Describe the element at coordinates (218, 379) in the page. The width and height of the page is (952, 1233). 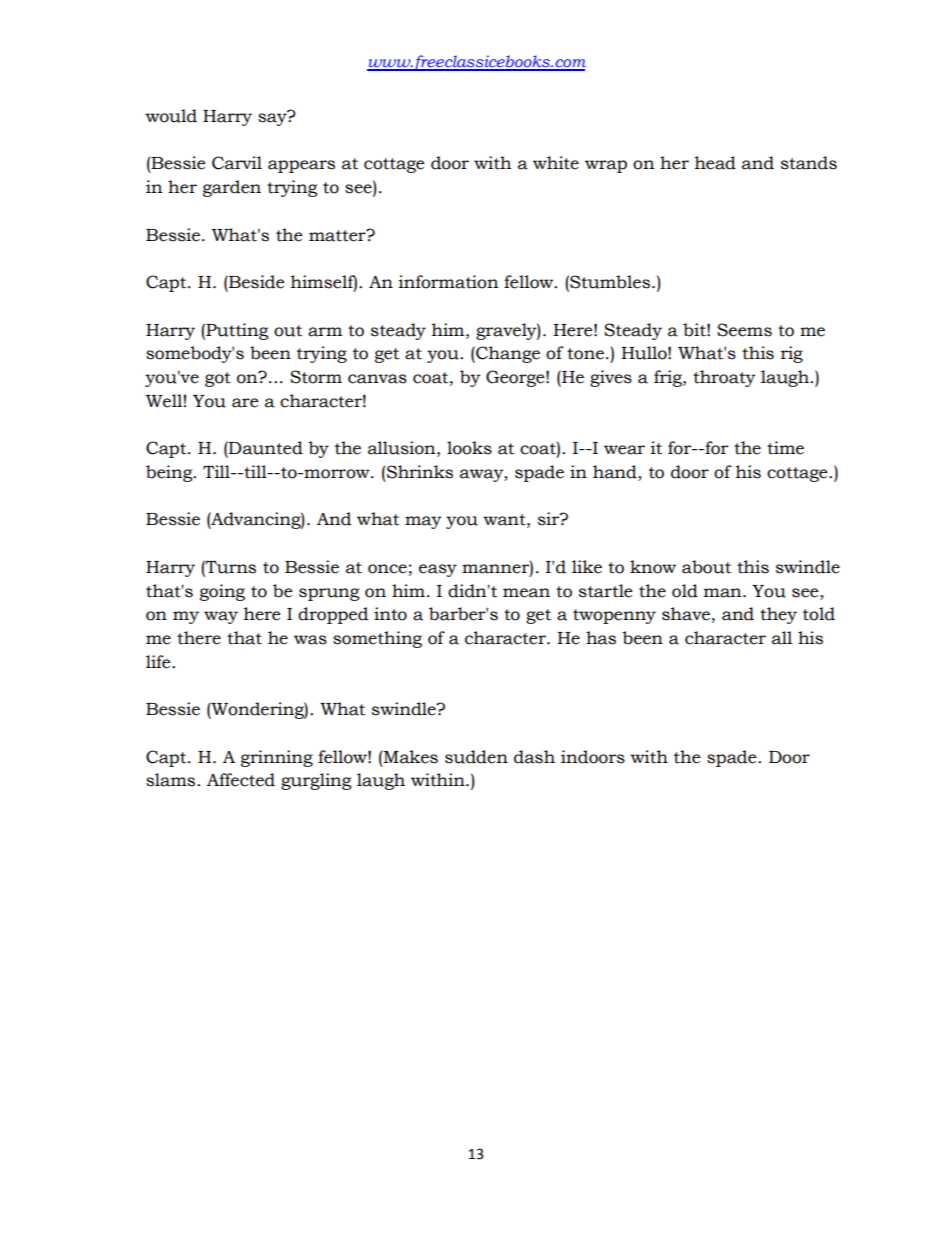
I see `got` at that location.
